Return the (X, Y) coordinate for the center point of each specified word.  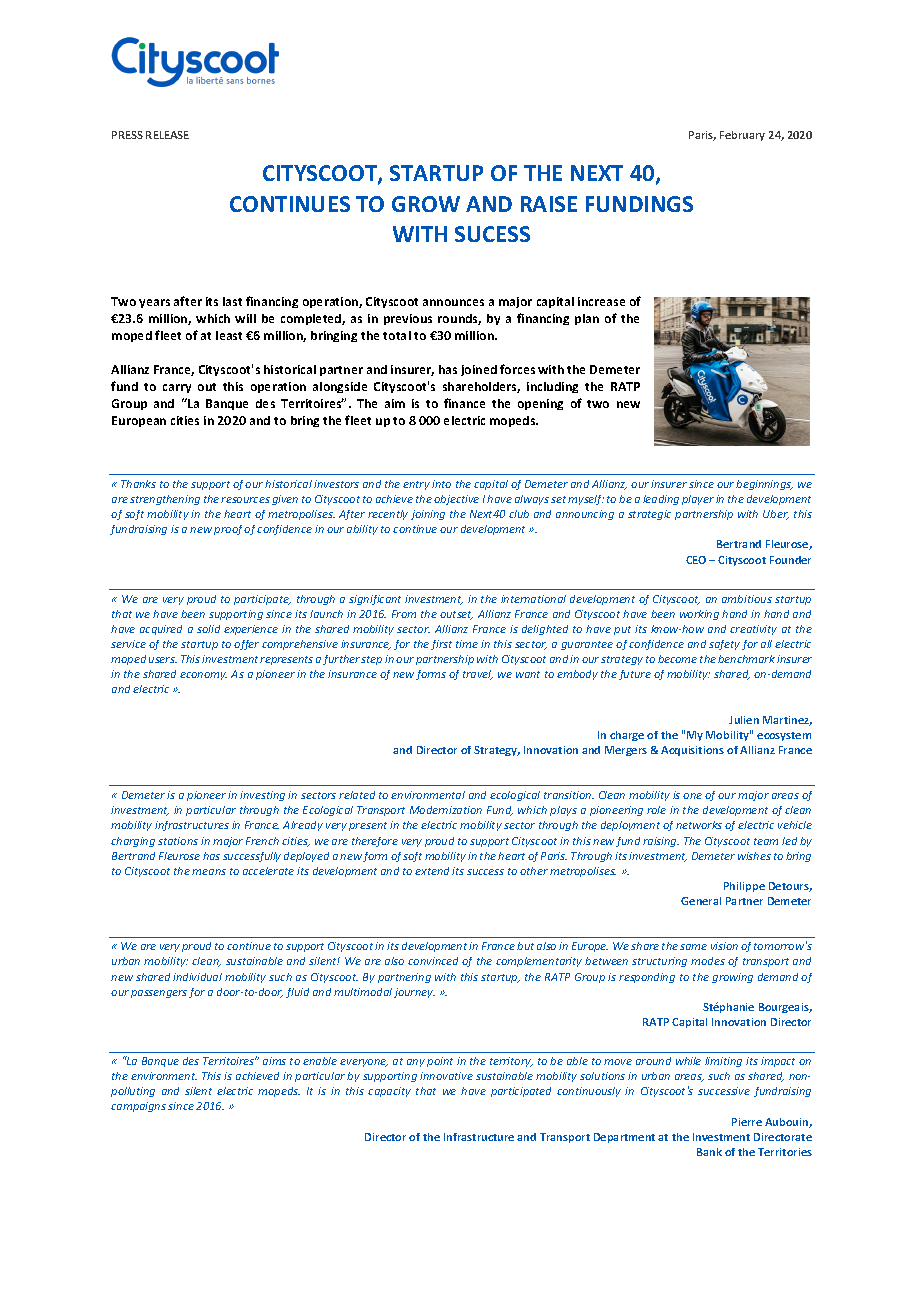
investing (262, 796)
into (441, 484)
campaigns (138, 1107)
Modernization (446, 810)
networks (699, 825)
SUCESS (492, 234)
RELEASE (167, 135)
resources (245, 500)
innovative (446, 1076)
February (742, 136)
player (698, 500)
